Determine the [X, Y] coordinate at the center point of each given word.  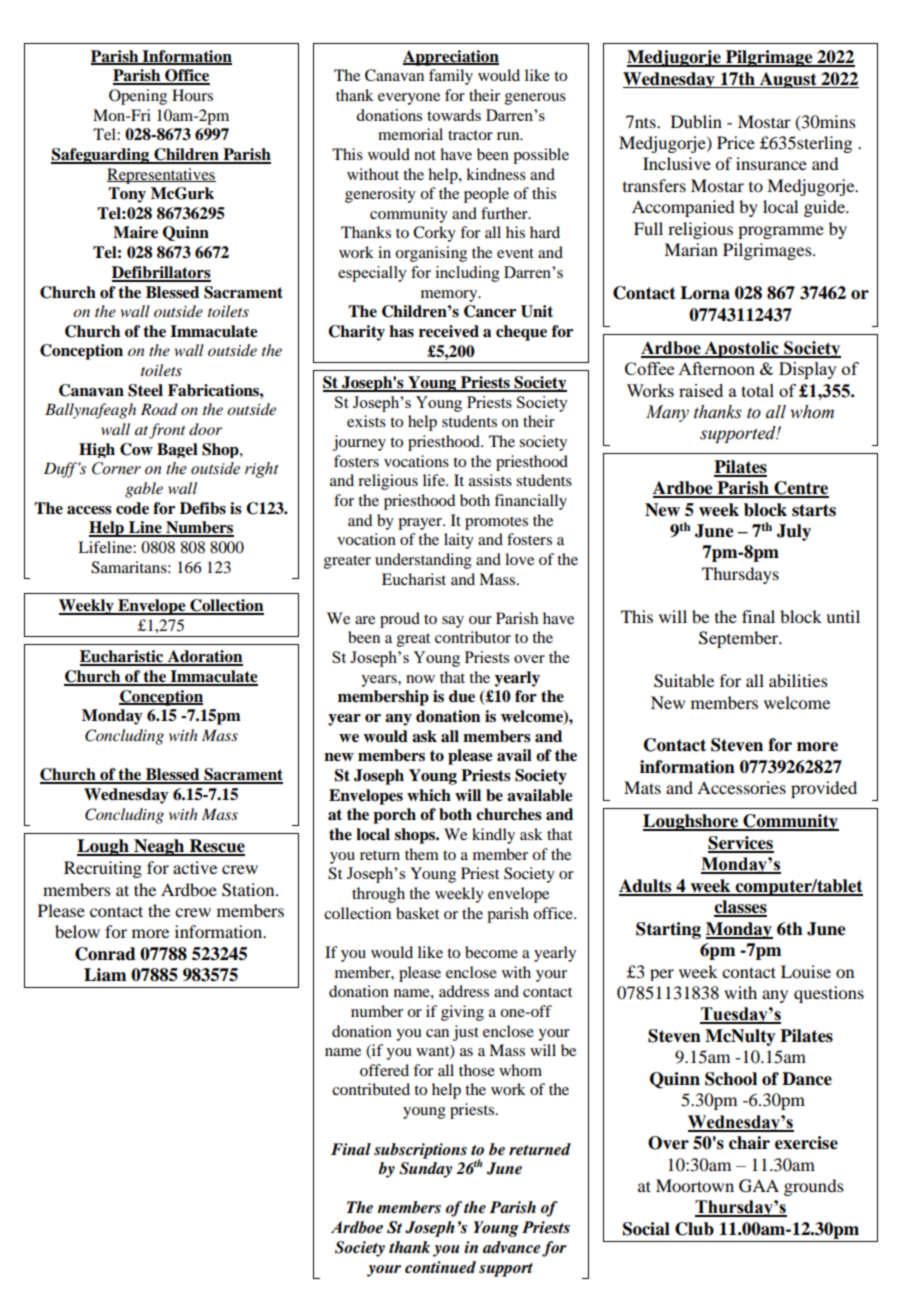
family [451, 77]
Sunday [425, 1170]
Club [694, 1229]
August [788, 80]
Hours [192, 95]
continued [440, 1267]
